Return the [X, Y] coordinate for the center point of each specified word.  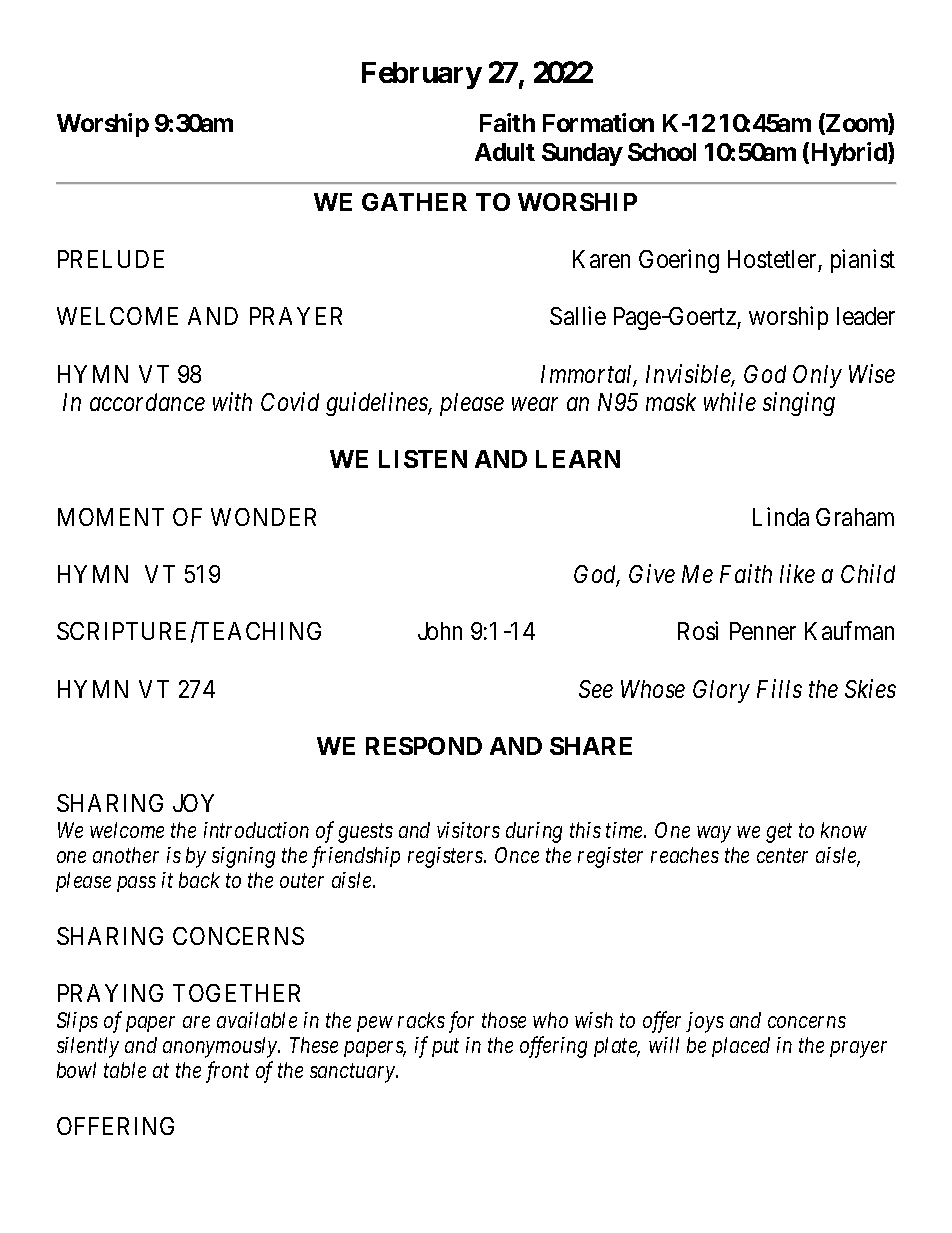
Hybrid [848, 154]
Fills [779, 688]
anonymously [221, 1047]
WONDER [263, 517]
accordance [147, 402]
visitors [468, 830]
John [440, 631]
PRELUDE [111, 259]
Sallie [578, 315]
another [126, 855]
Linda [781, 516]
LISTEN [423, 459]
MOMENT [111, 517]
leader [866, 316]
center [782, 856]
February [422, 75]
